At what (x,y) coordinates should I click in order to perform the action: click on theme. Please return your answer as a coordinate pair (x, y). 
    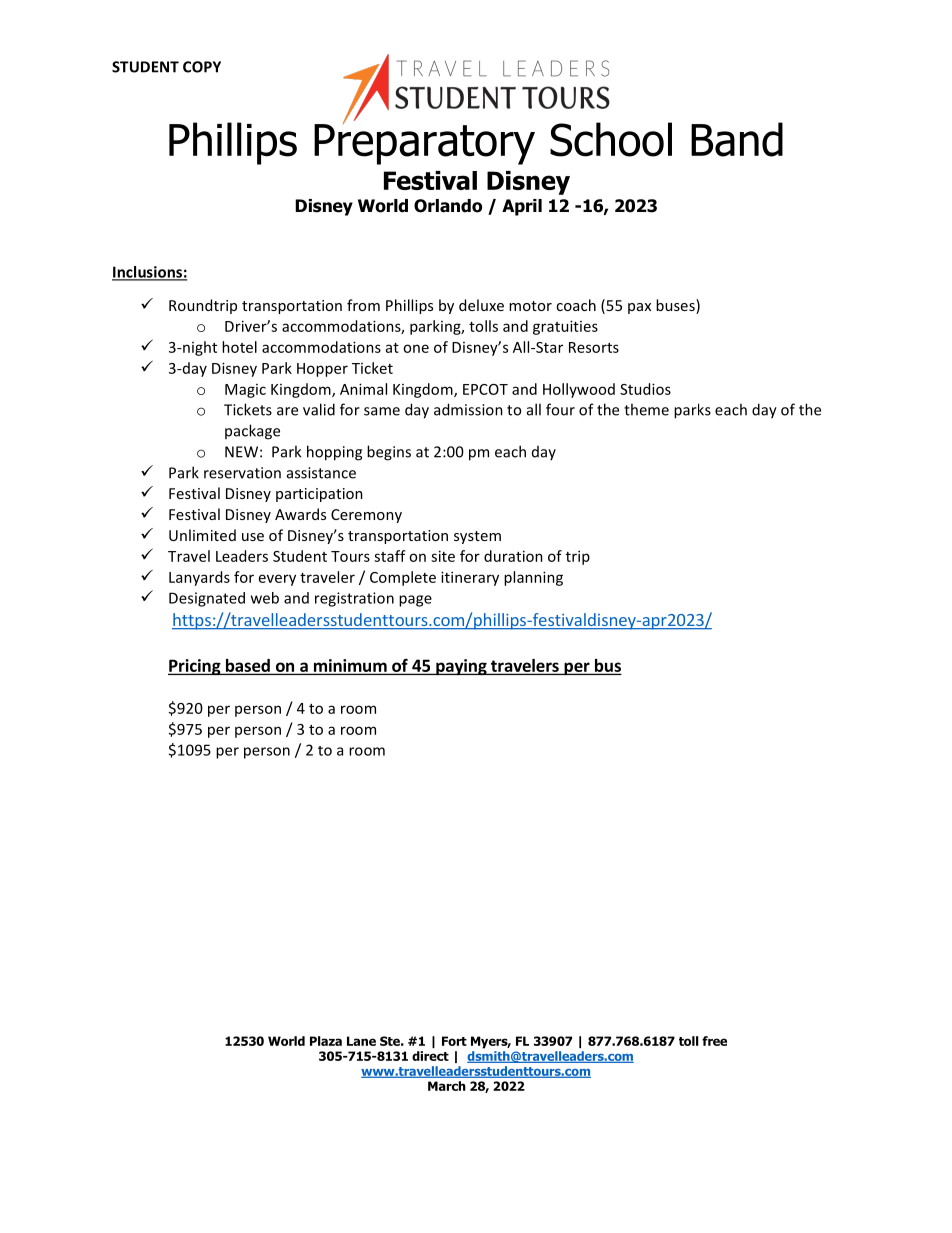
    Looking at the image, I should click on (646, 409).
